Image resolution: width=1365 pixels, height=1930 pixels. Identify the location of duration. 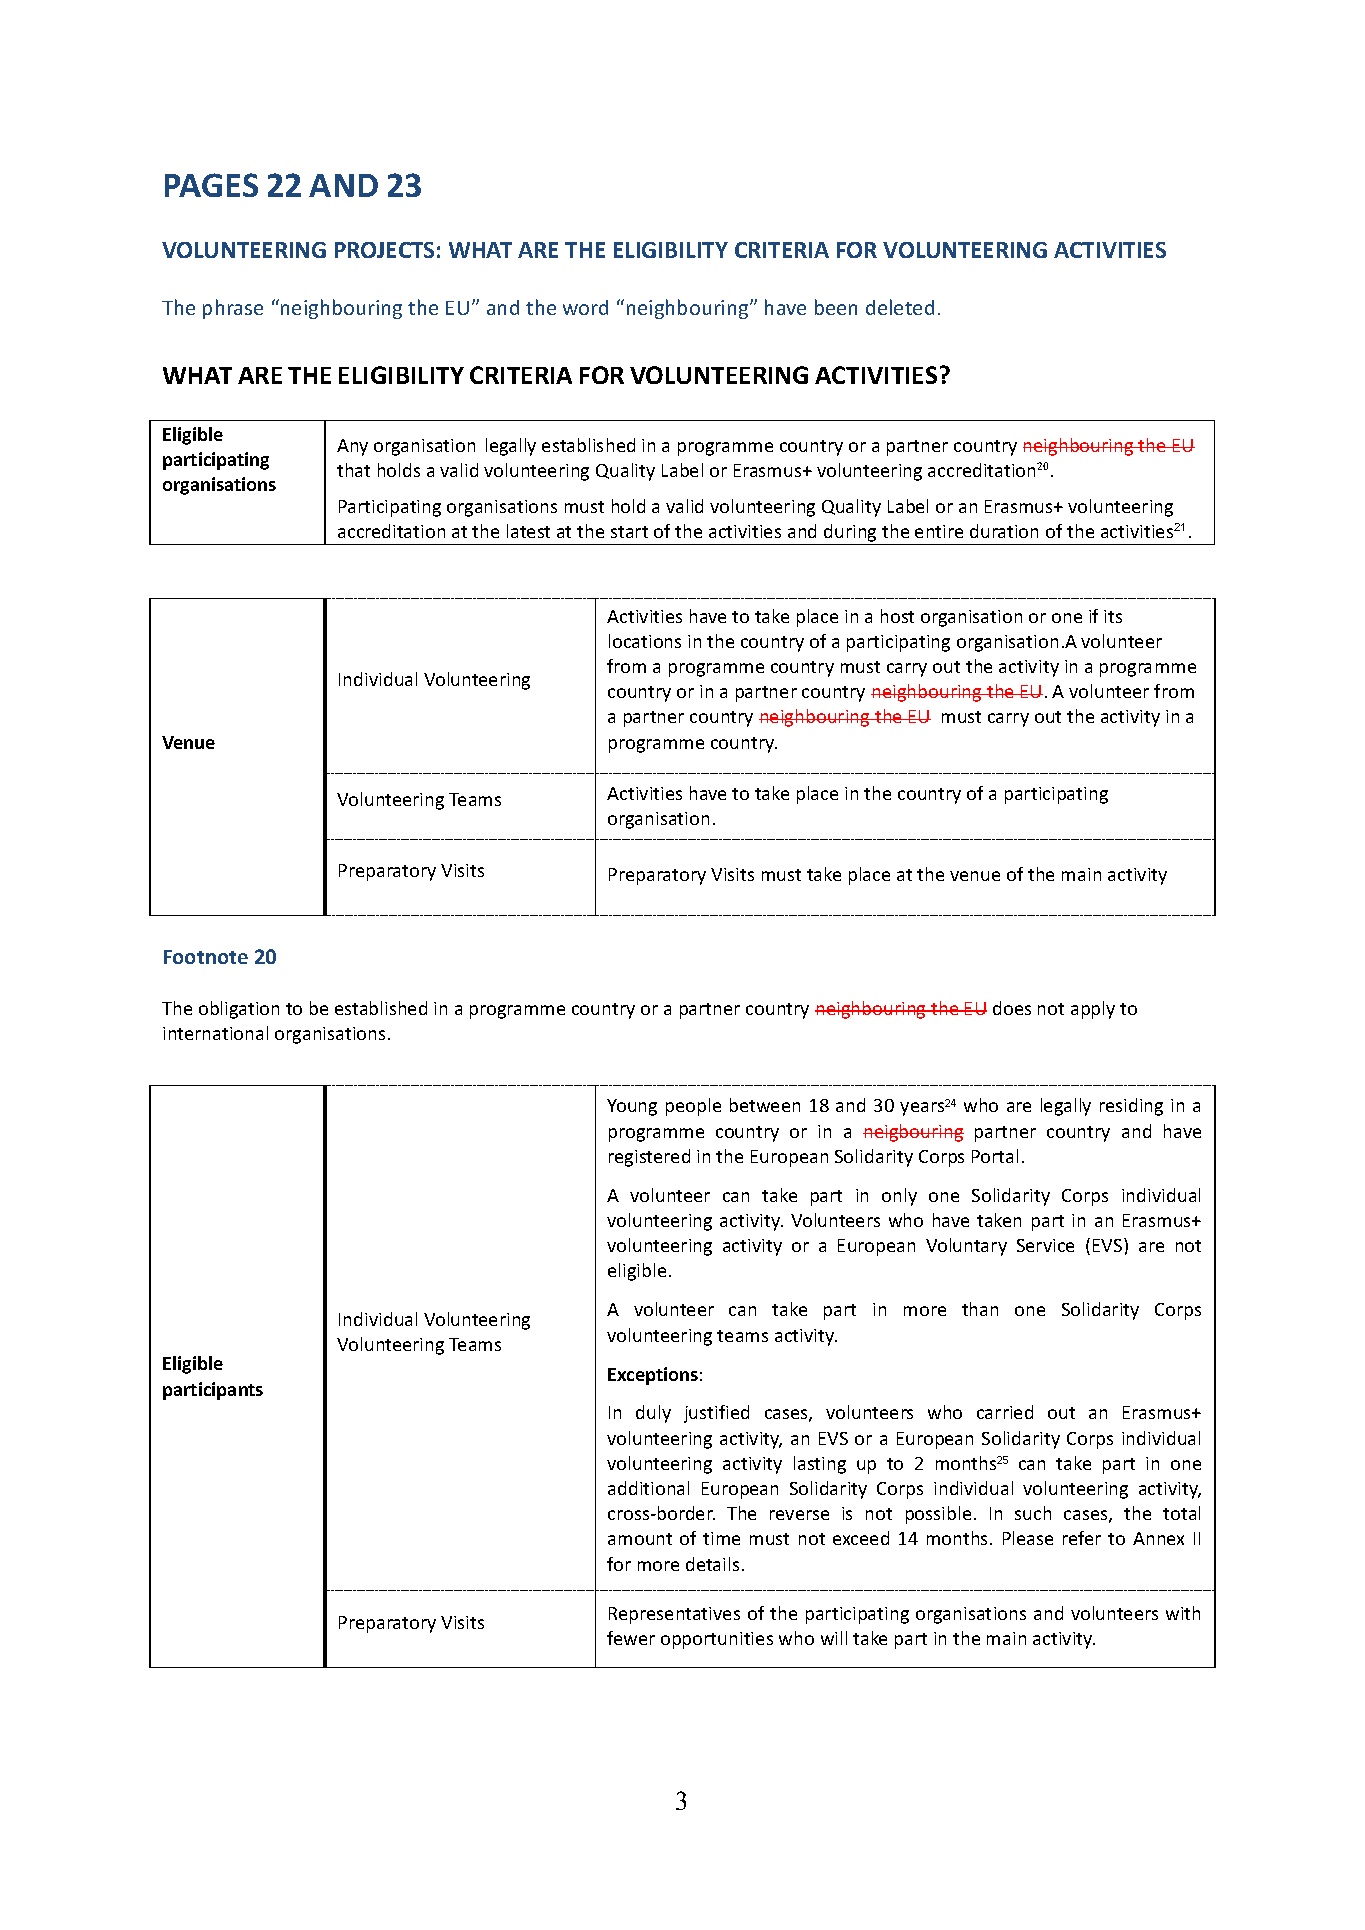
(1004, 531).
